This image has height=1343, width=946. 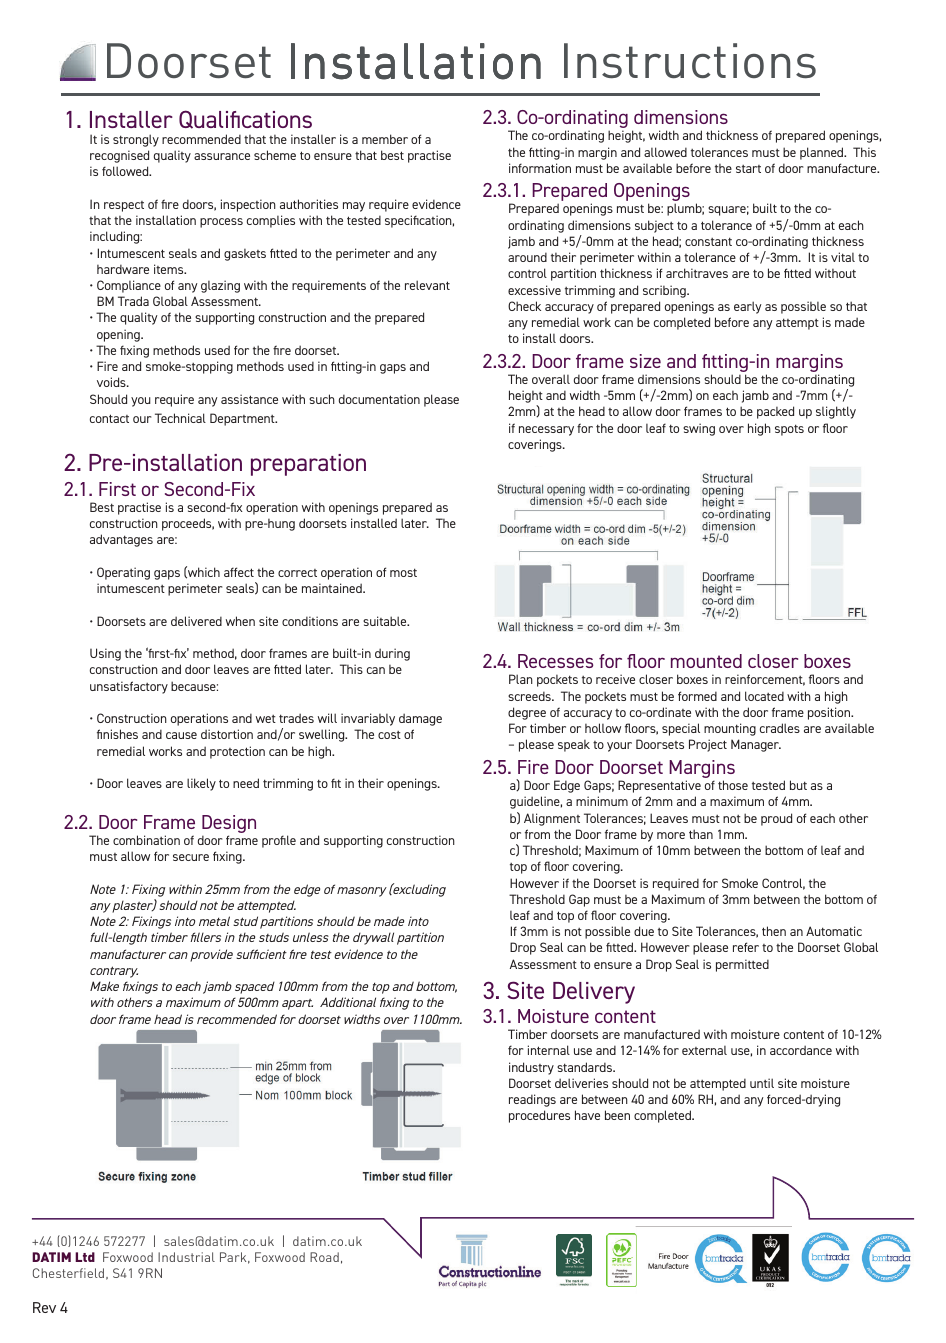 What do you see at coordinates (701, 834) in the image?
I see `than` at bounding box center [701, 834].
